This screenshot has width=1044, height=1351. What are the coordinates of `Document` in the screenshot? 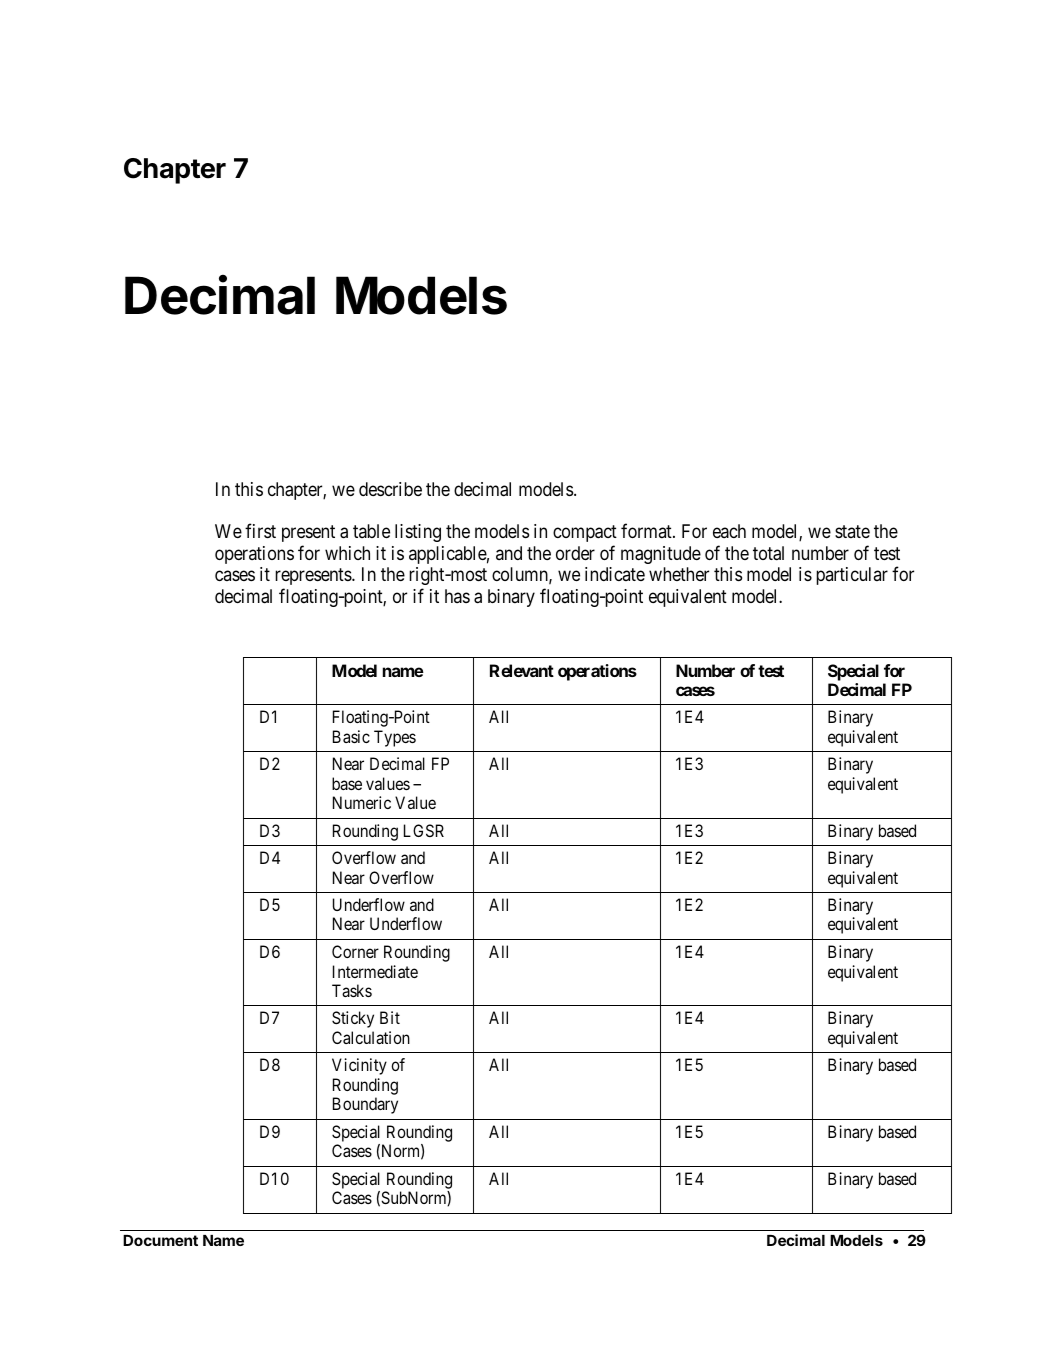 It's located at (160, 1240).
